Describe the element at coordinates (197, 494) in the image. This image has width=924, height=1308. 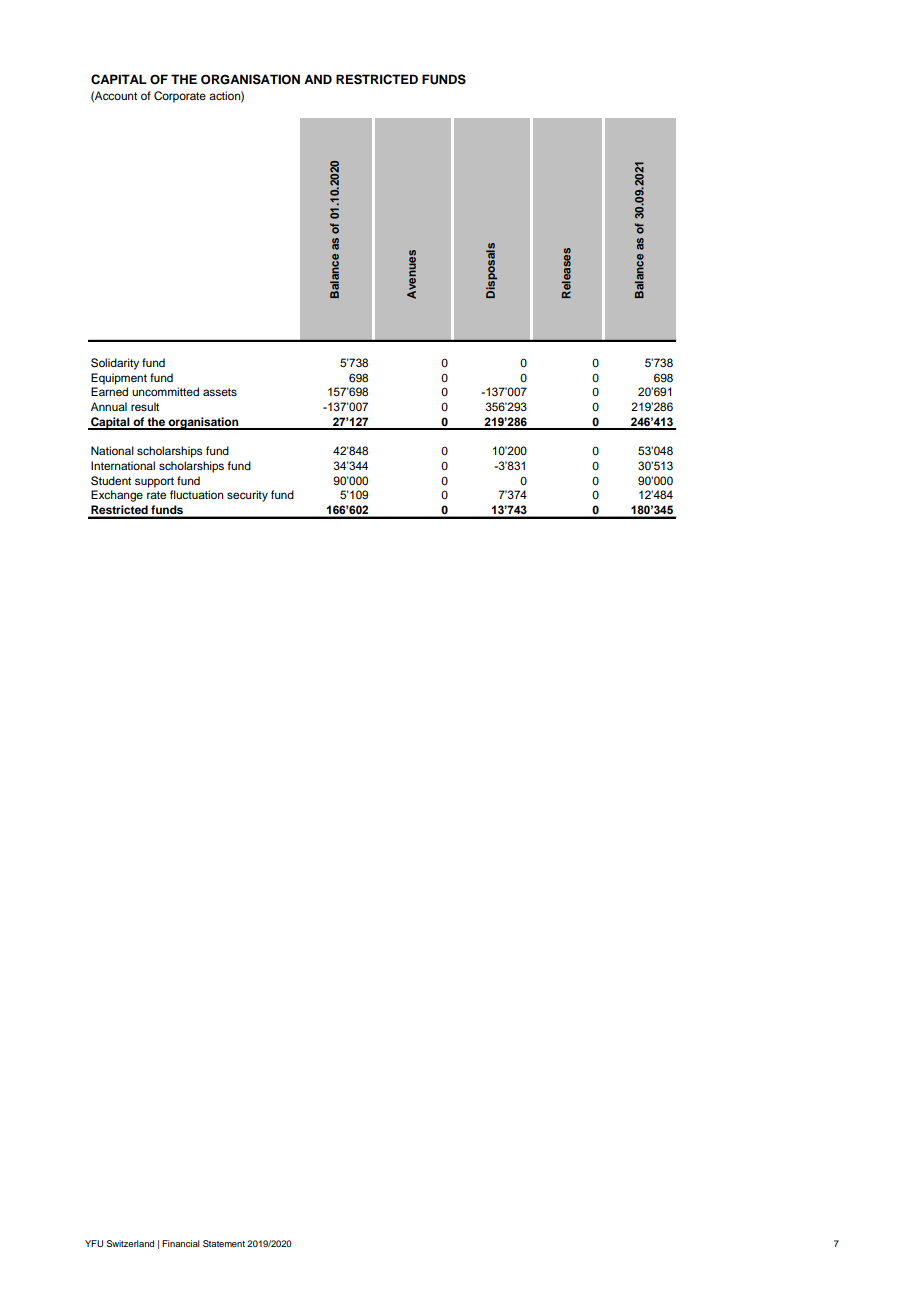
I see `fluctuation` at that location.
